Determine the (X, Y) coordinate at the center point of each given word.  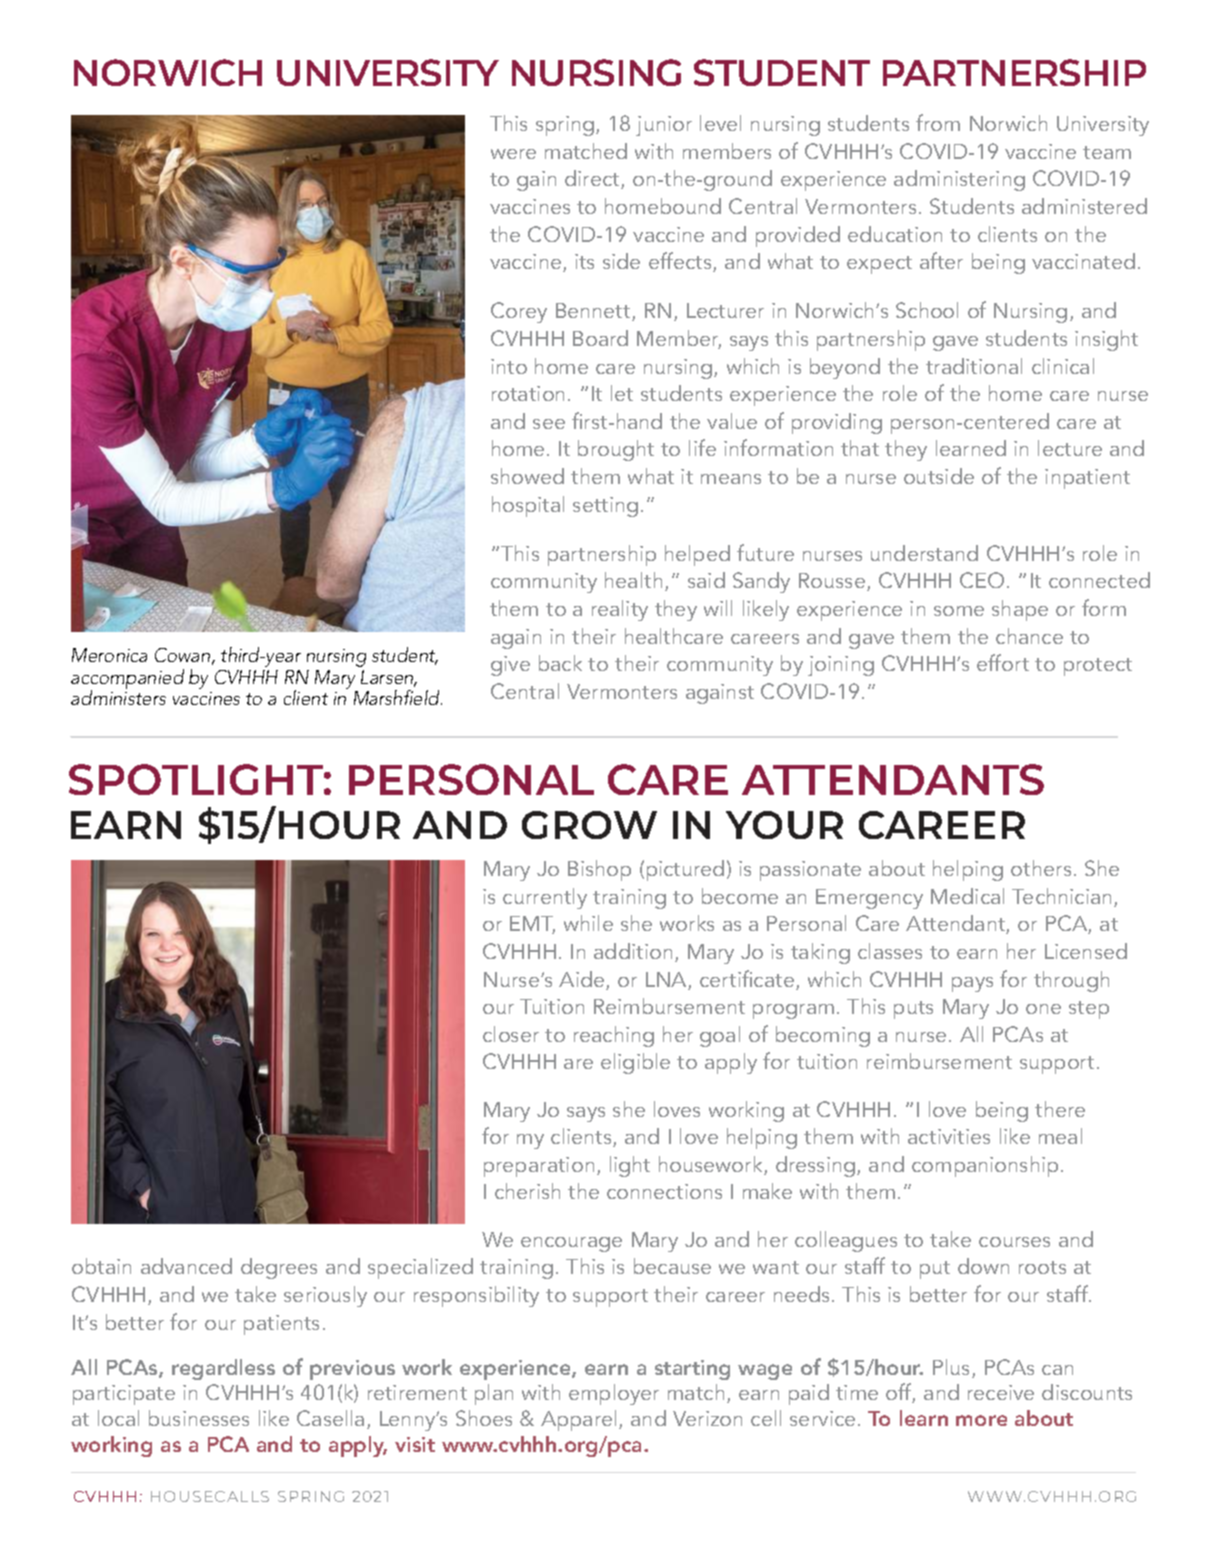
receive (1001, 1392)
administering (959, 180)
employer (614, 1394)
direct (593, 179)
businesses (199, 1418)
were (513, 154)
